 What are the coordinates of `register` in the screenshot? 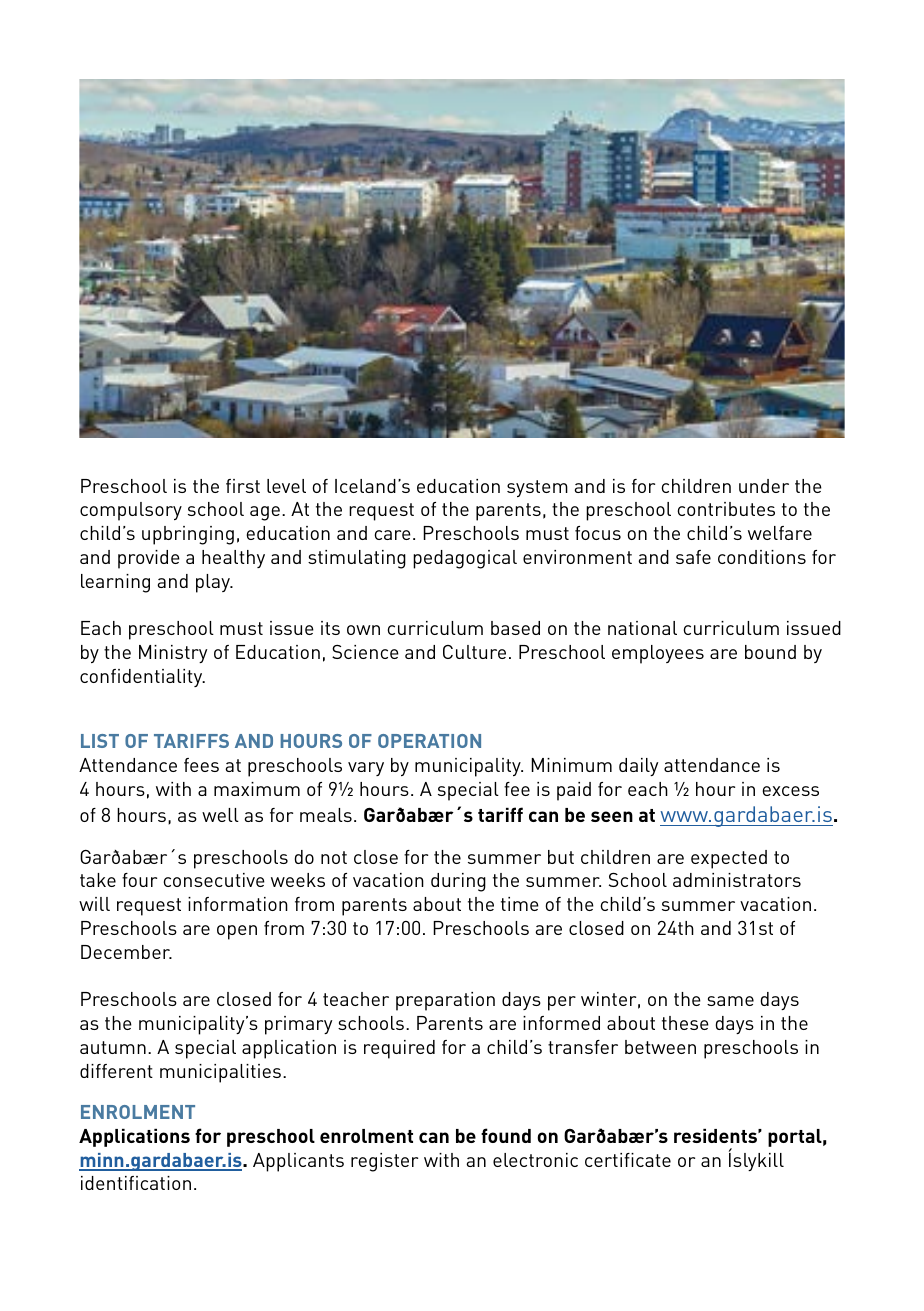 It's located at (384, 1162).
